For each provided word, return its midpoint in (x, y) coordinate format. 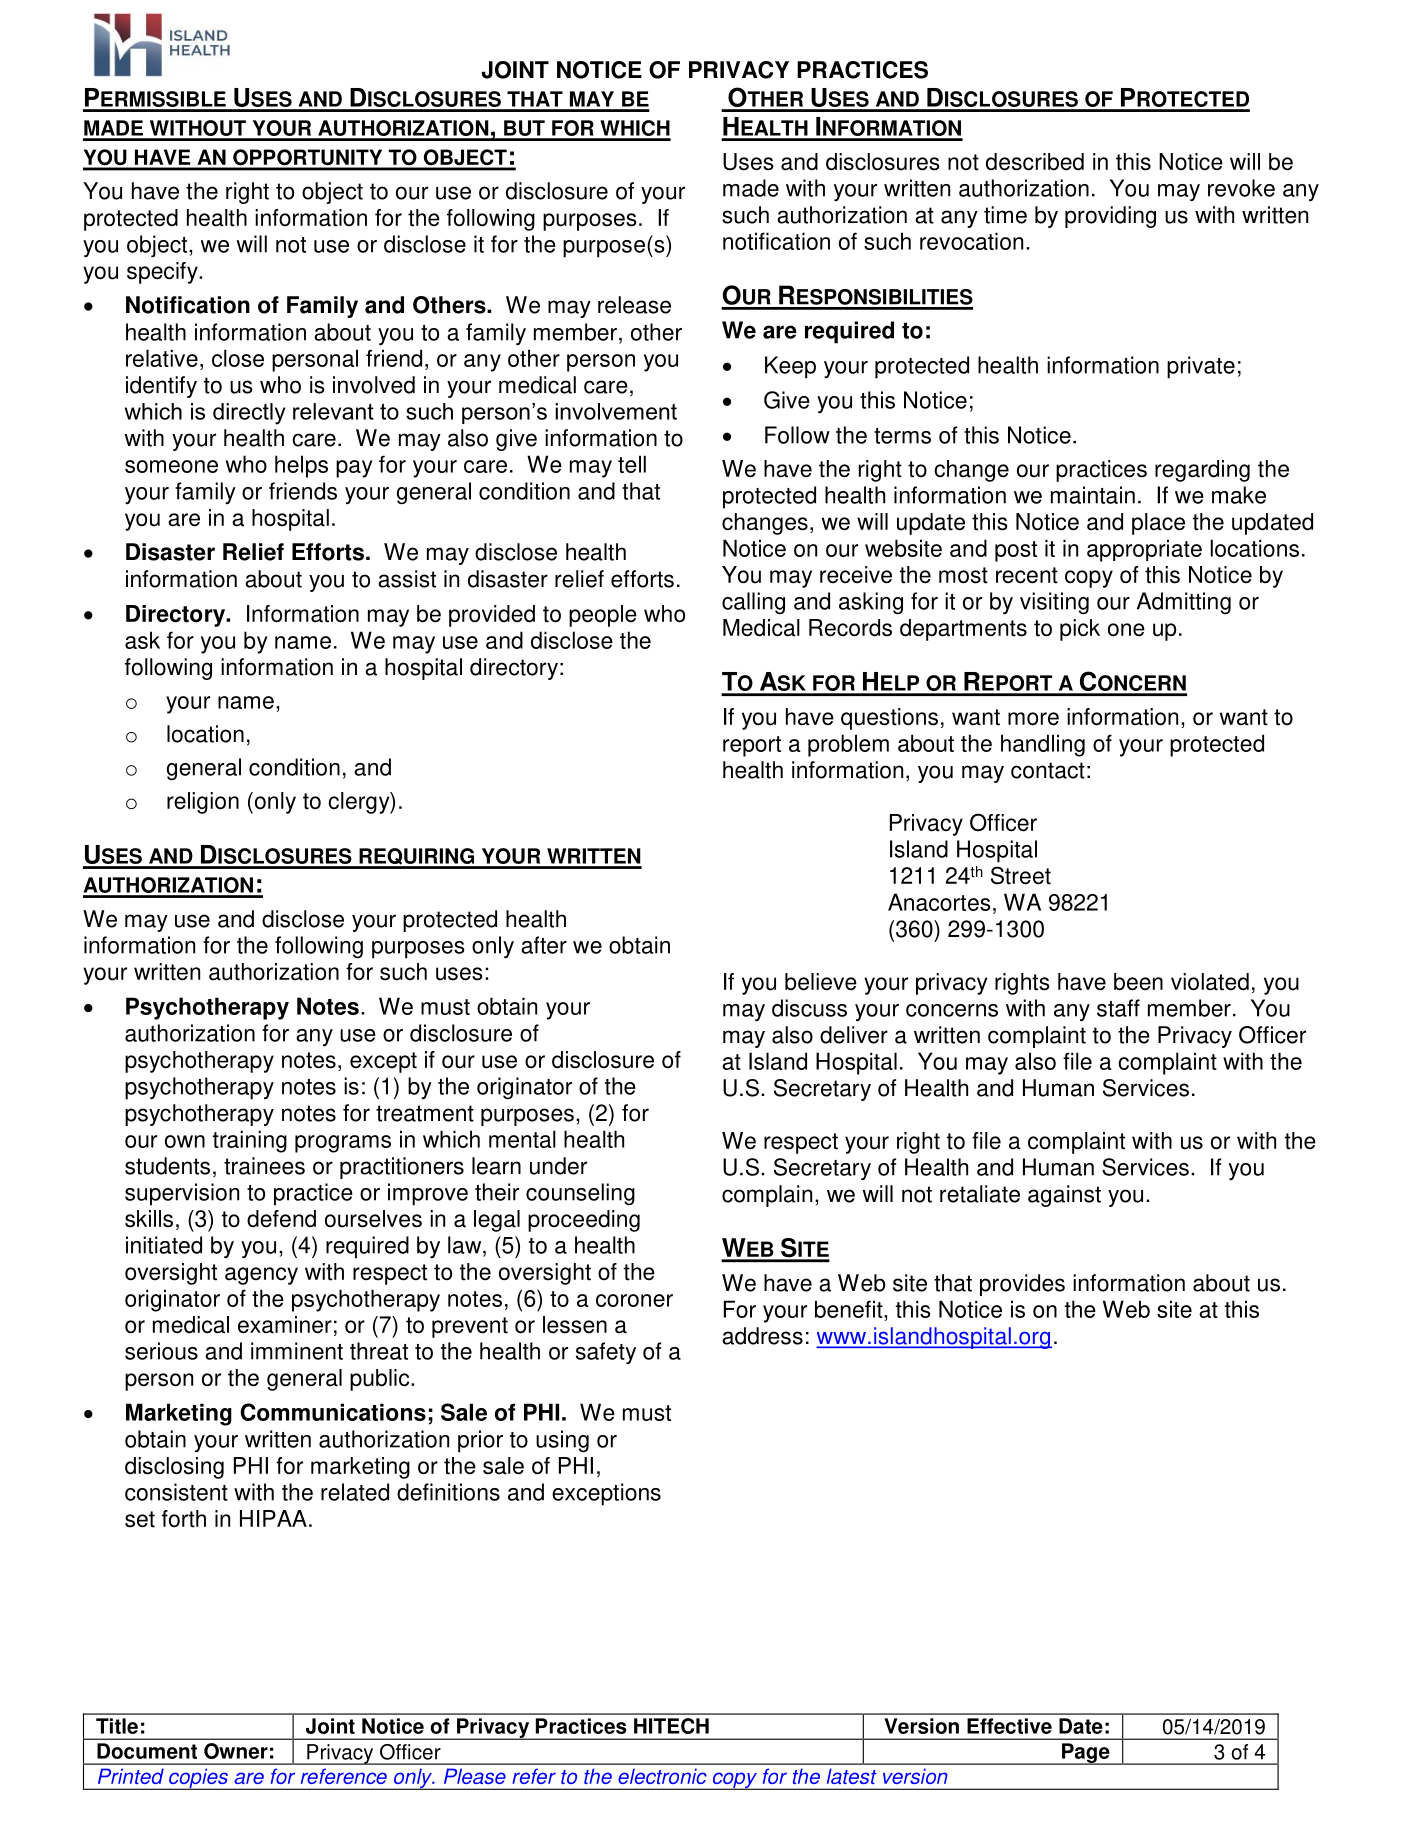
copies (198, 1779)
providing (1110, 217)
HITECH (671, 1726)
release (634, 305)
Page (1086, 1754)
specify (163, 273)
